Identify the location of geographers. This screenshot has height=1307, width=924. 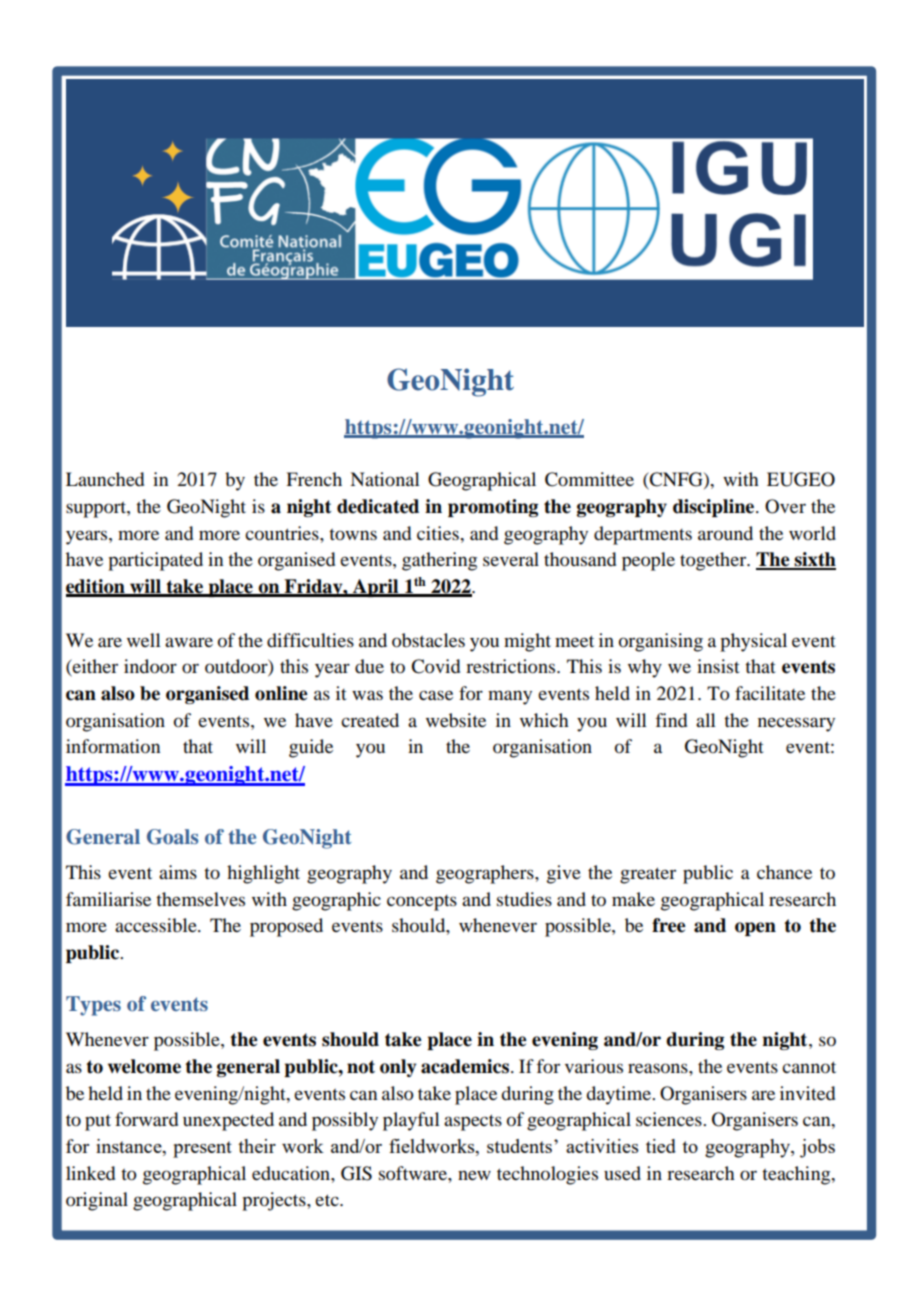
(486, 874).
